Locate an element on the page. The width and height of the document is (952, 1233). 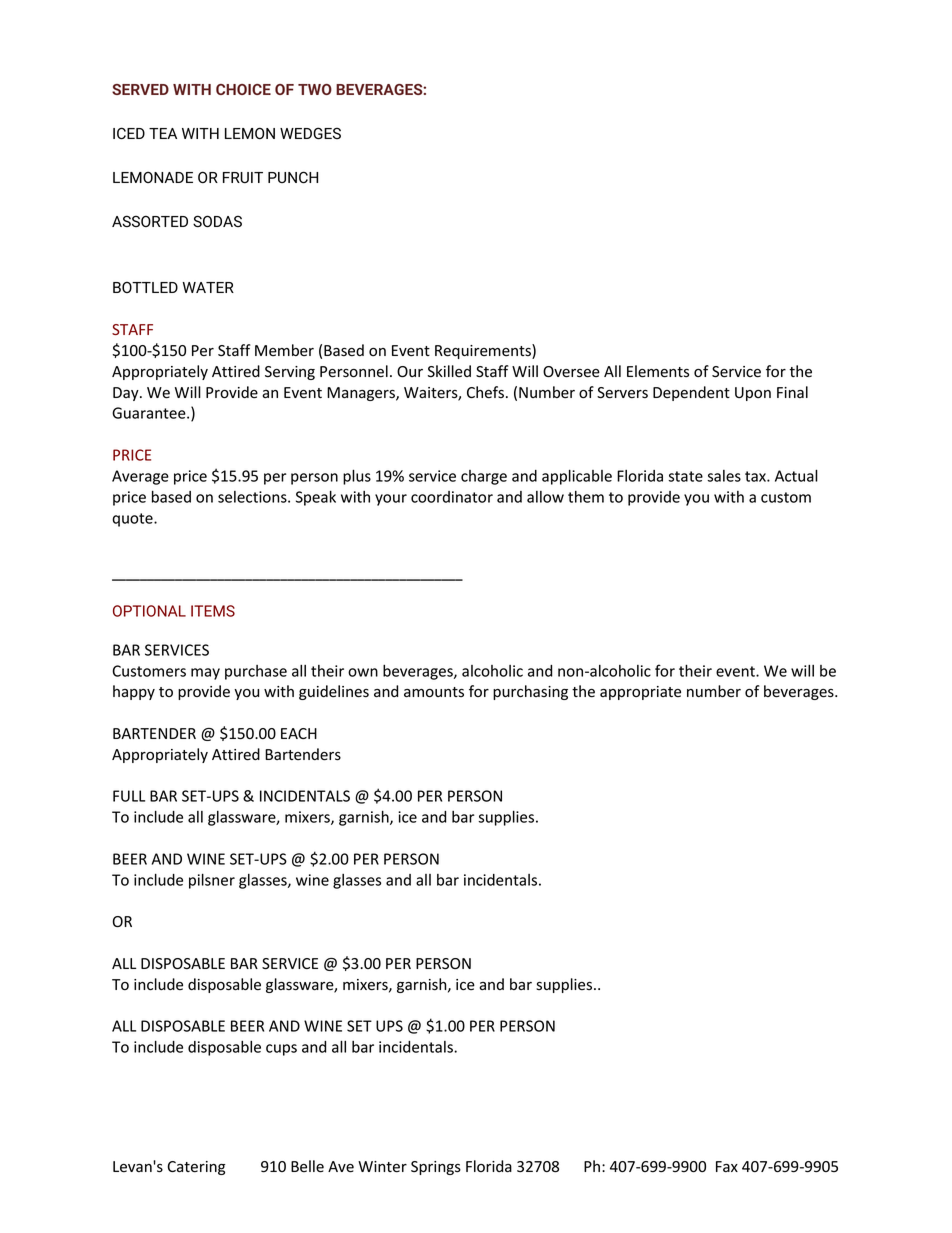
Catering is located at coordinates (196, 1168).
